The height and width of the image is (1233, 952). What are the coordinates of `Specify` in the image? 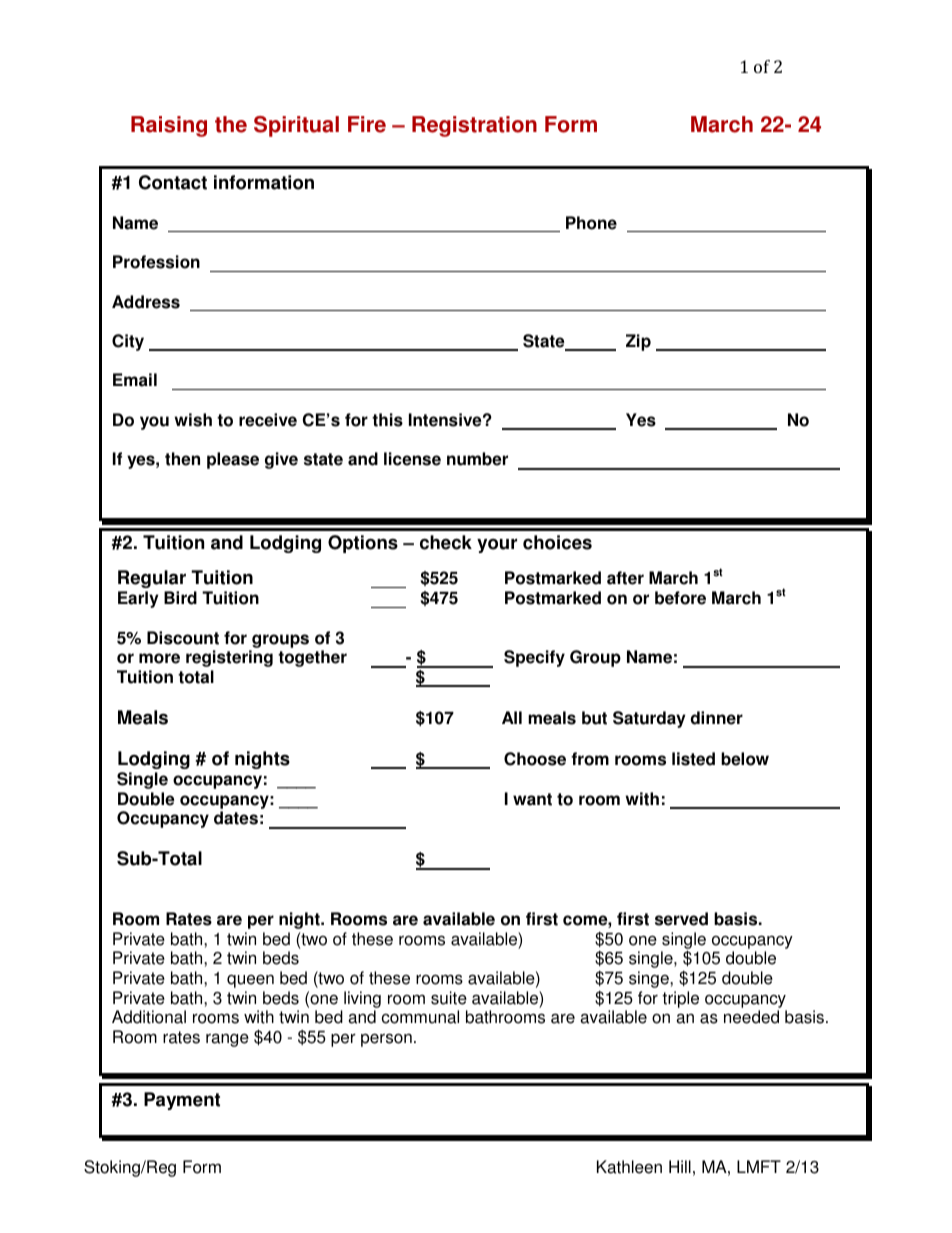 It's located at (534, 658).
